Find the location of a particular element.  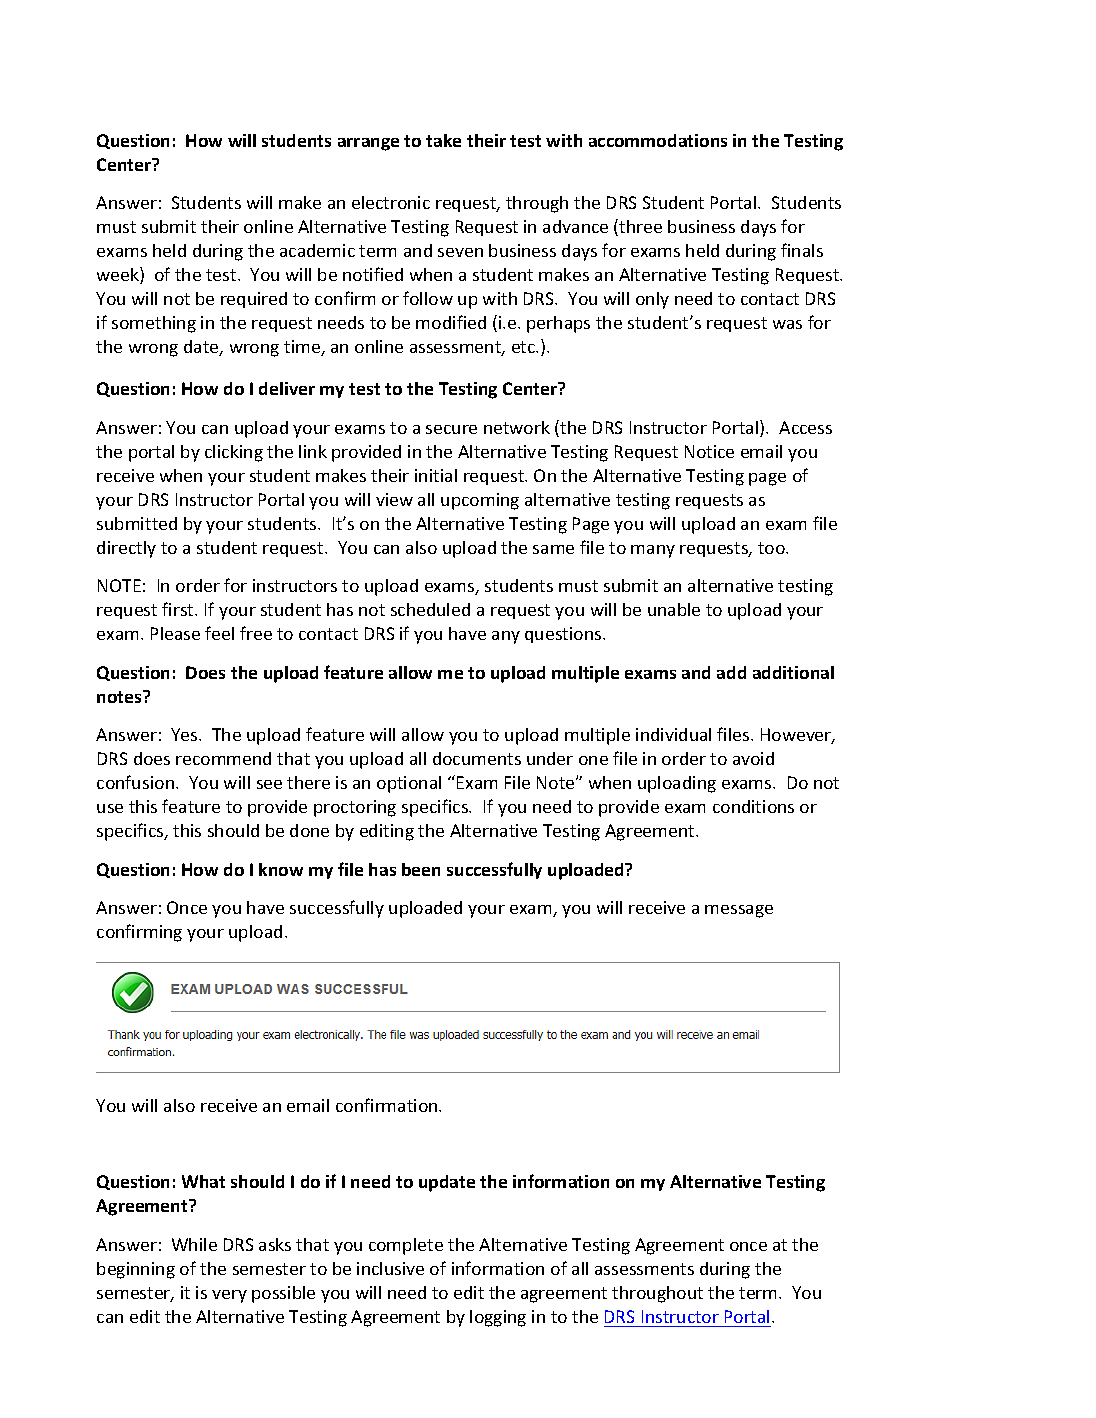

academic is located at coordinates (317, 250).
